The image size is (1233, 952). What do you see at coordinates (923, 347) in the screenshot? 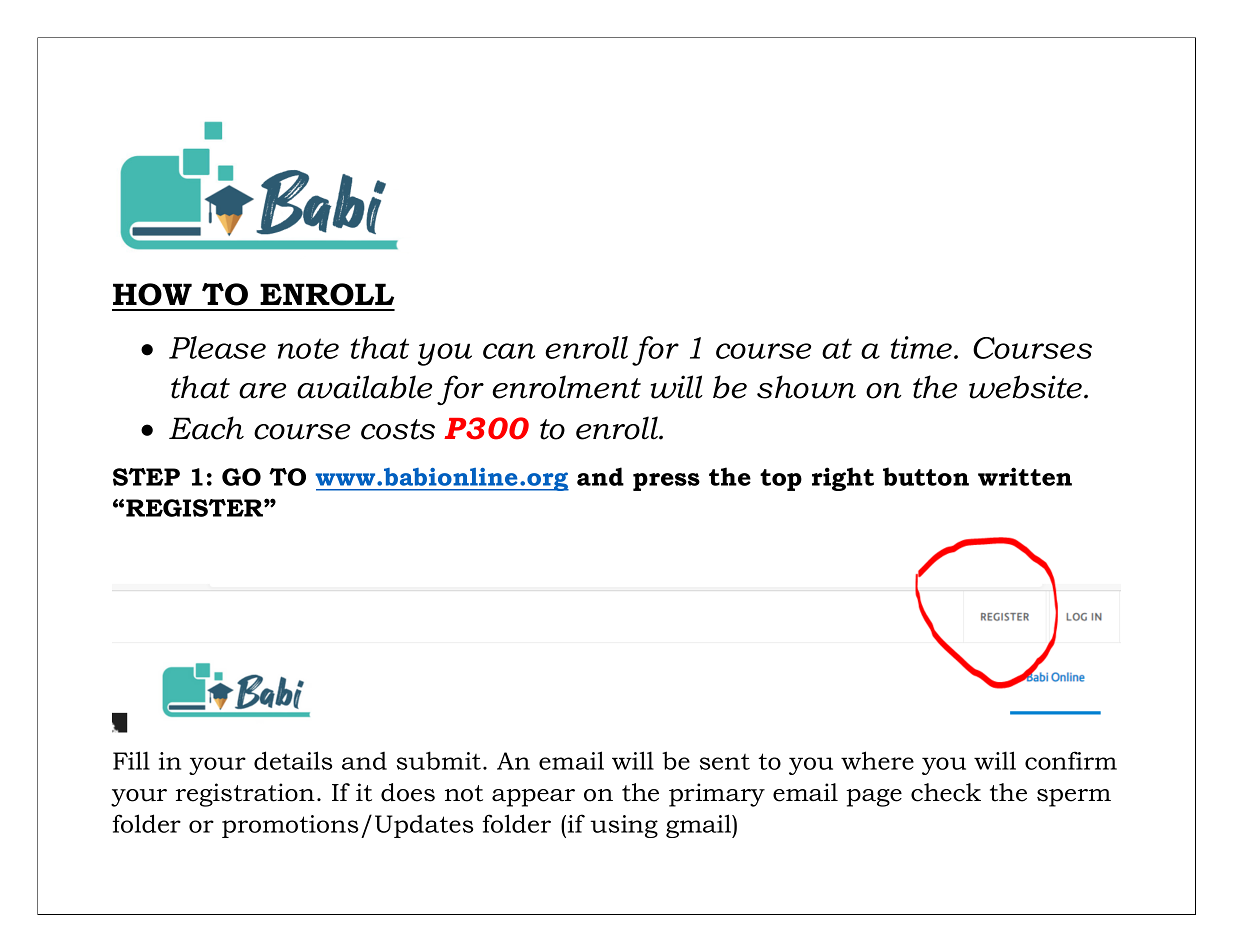
I see `time` at bounding box center [923, 347].
